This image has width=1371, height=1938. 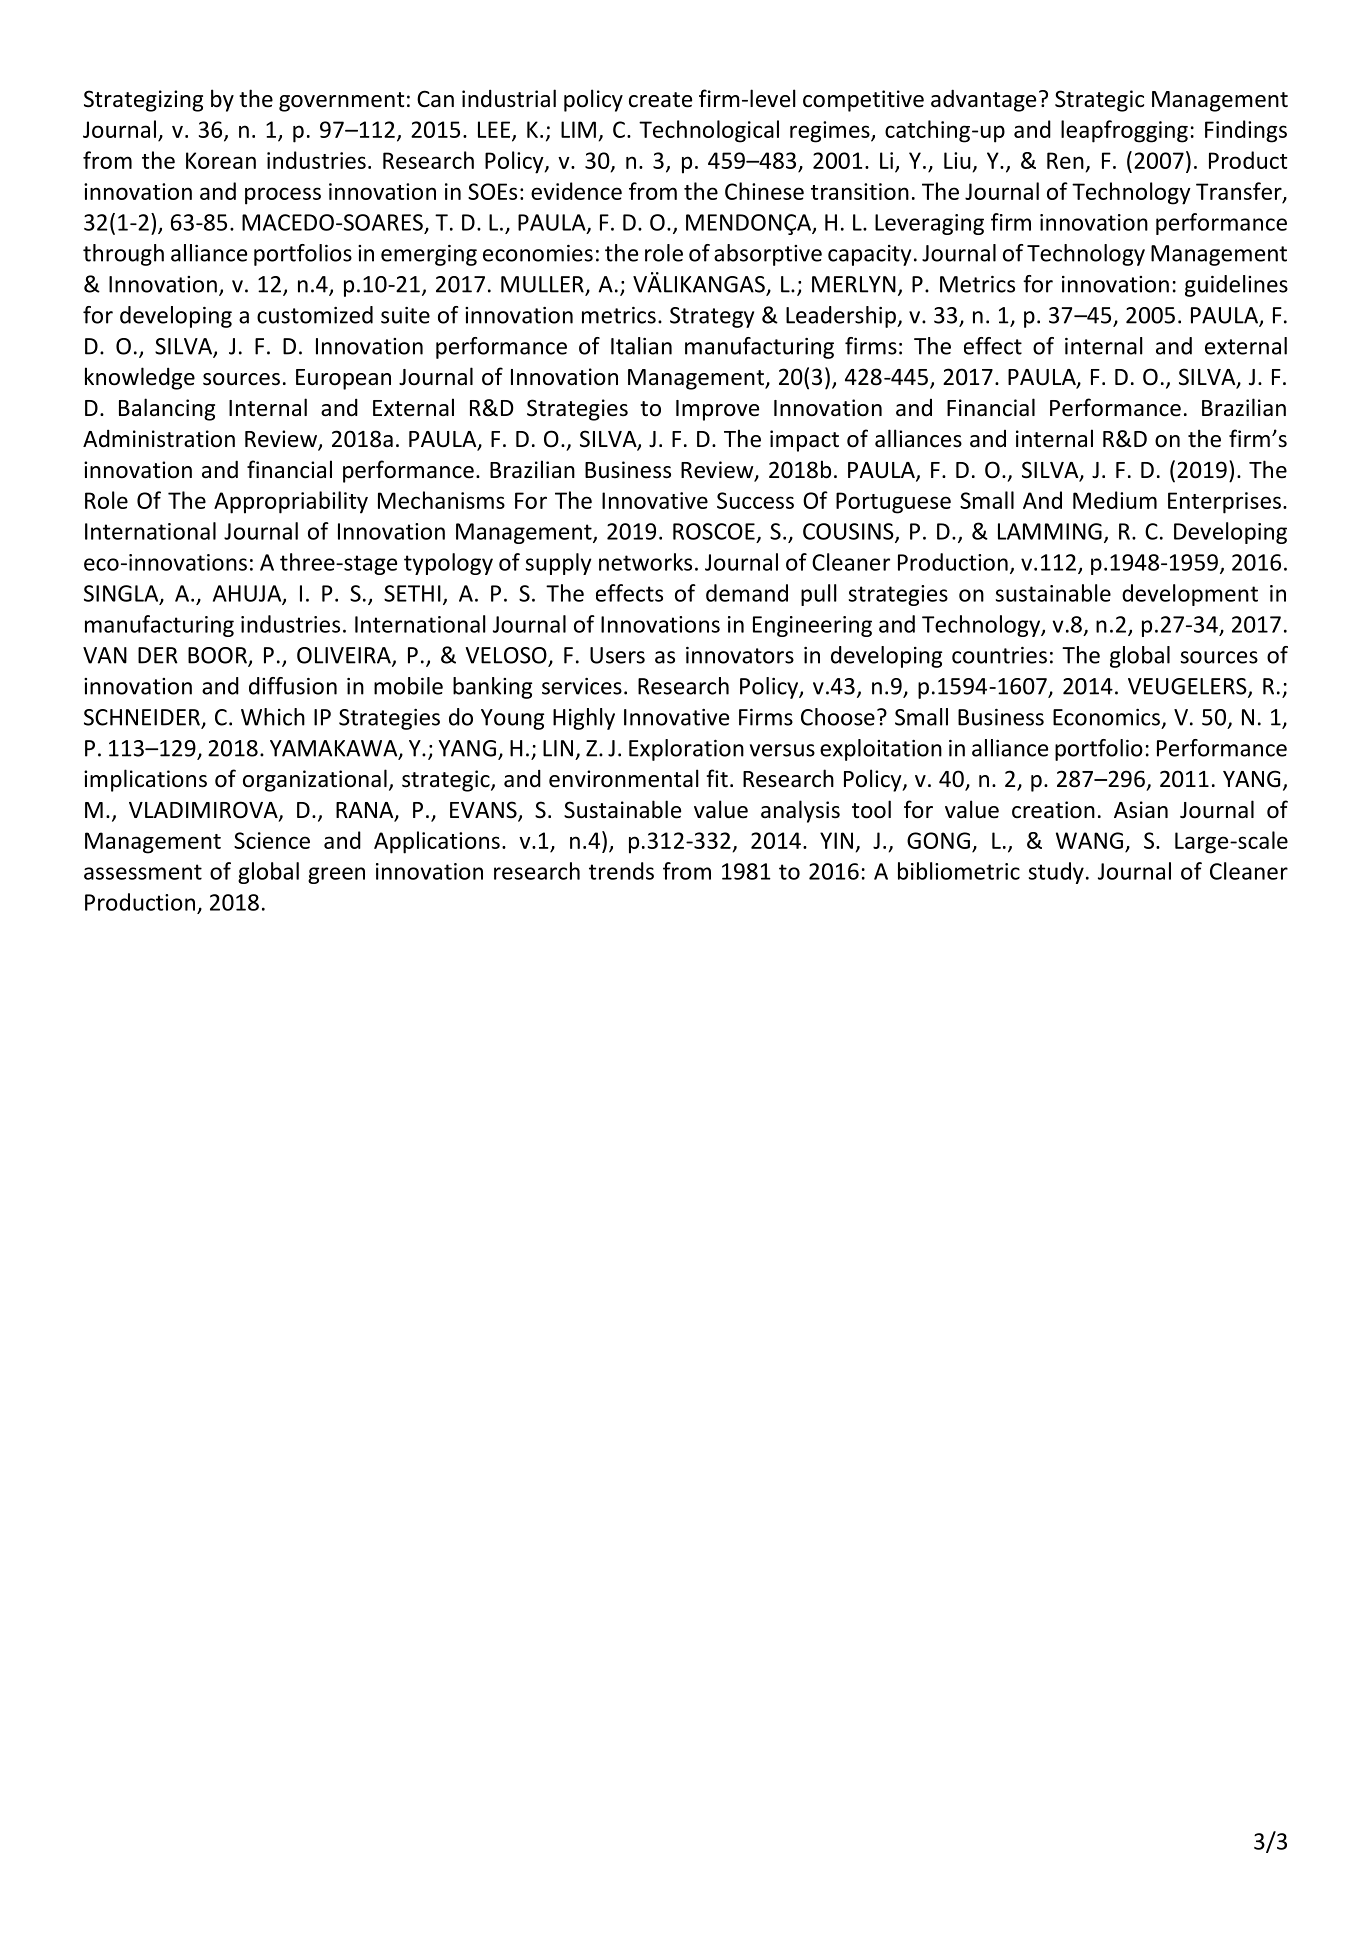 What do you see at coordinates (1190, 595) in the image?
I see `development` at bounding box center [1190, 595].
